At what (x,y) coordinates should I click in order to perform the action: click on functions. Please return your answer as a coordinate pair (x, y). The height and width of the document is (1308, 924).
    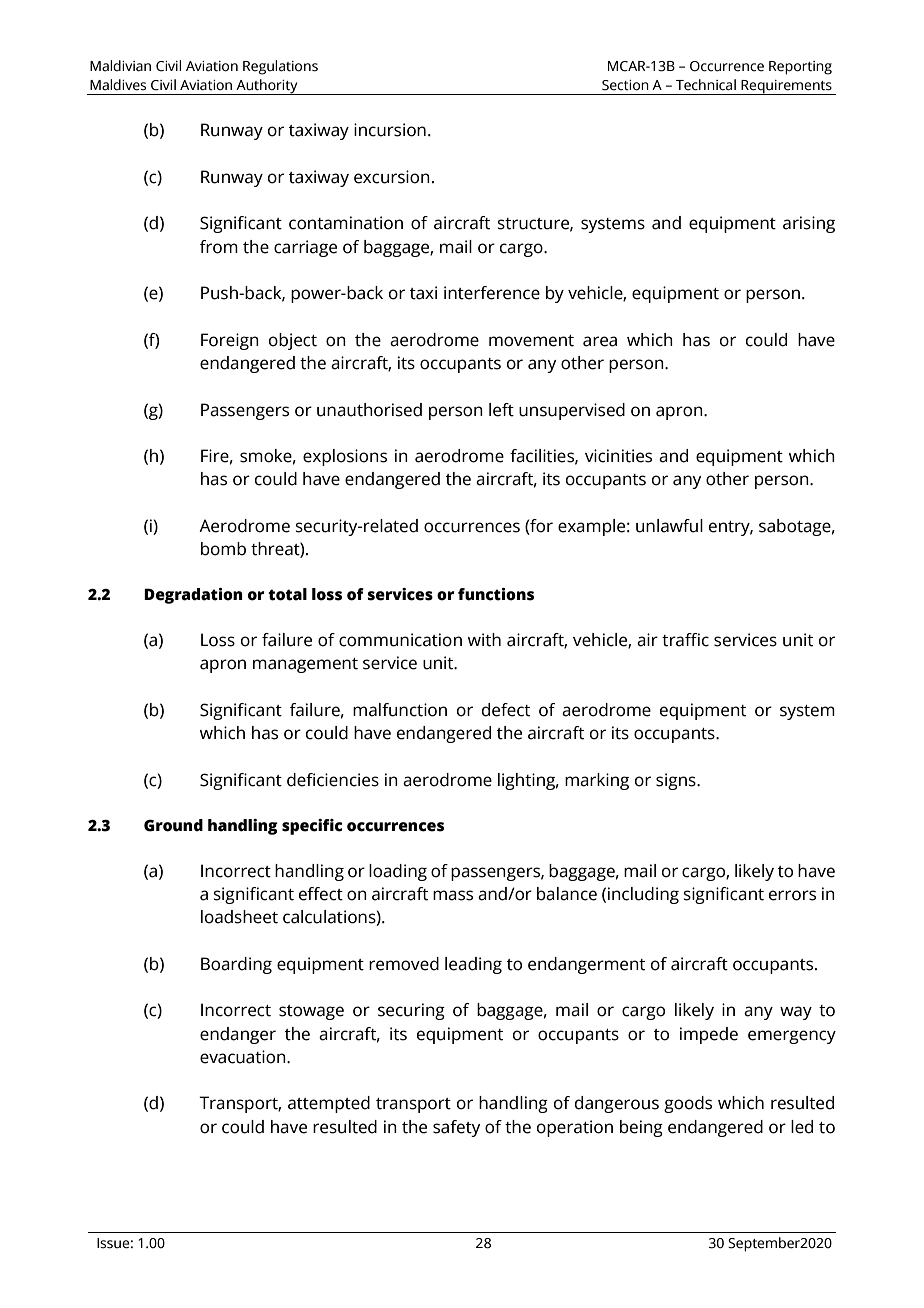
    Looking at the image, I should click on (496, 594).
